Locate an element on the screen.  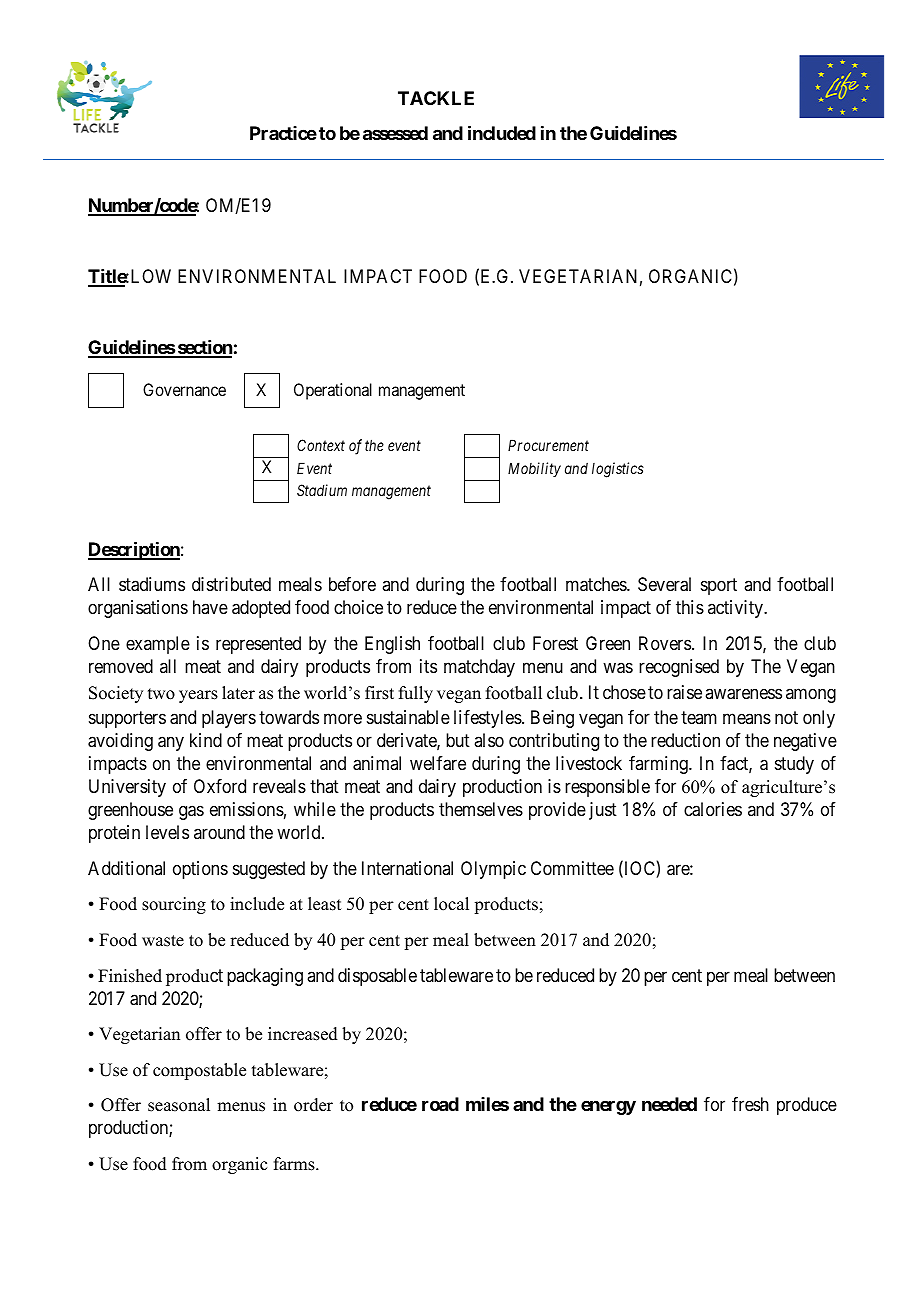
TACKLE is located at coordinates (436, 98).
